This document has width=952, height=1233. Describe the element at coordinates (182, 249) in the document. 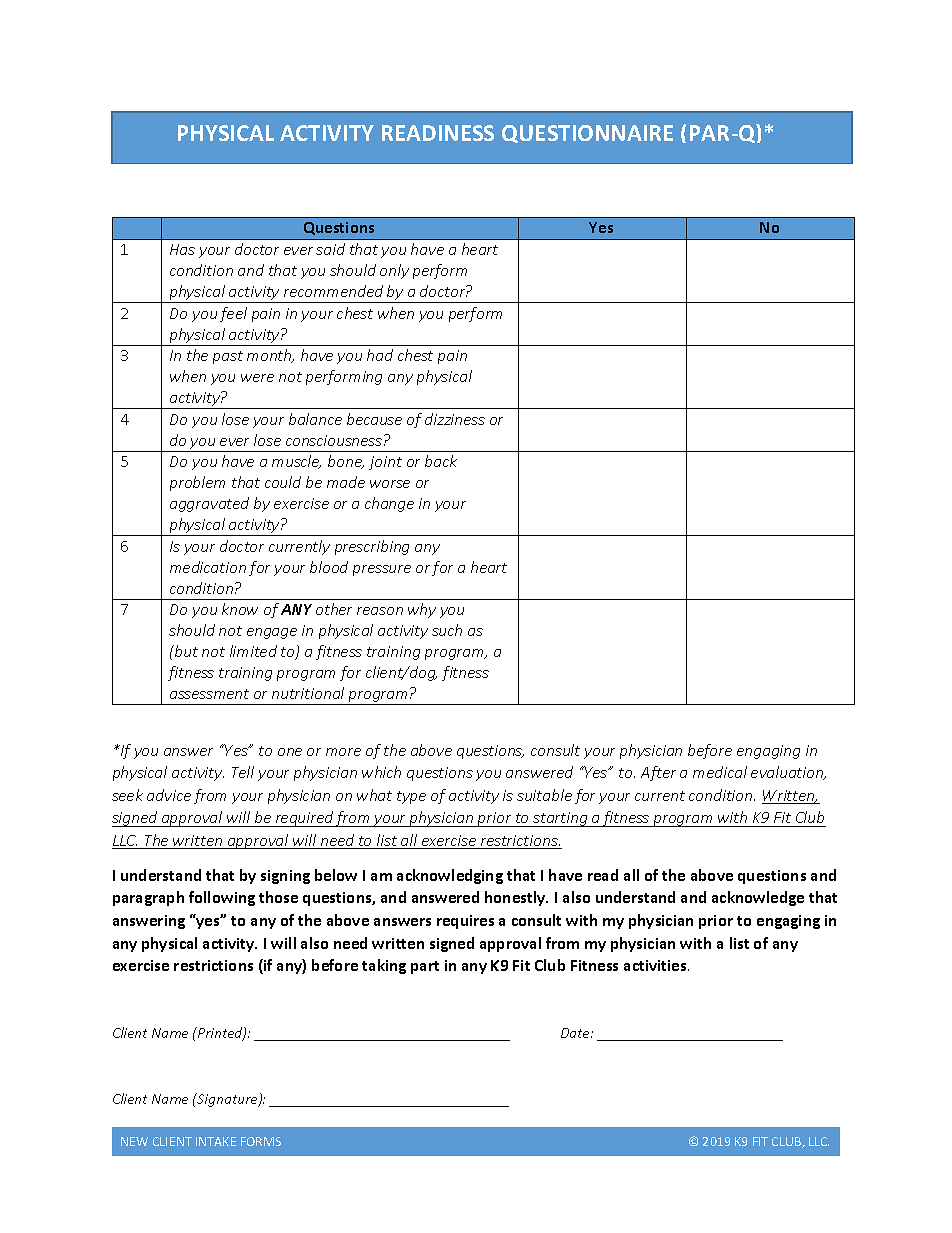

I see `Has` at that location.
